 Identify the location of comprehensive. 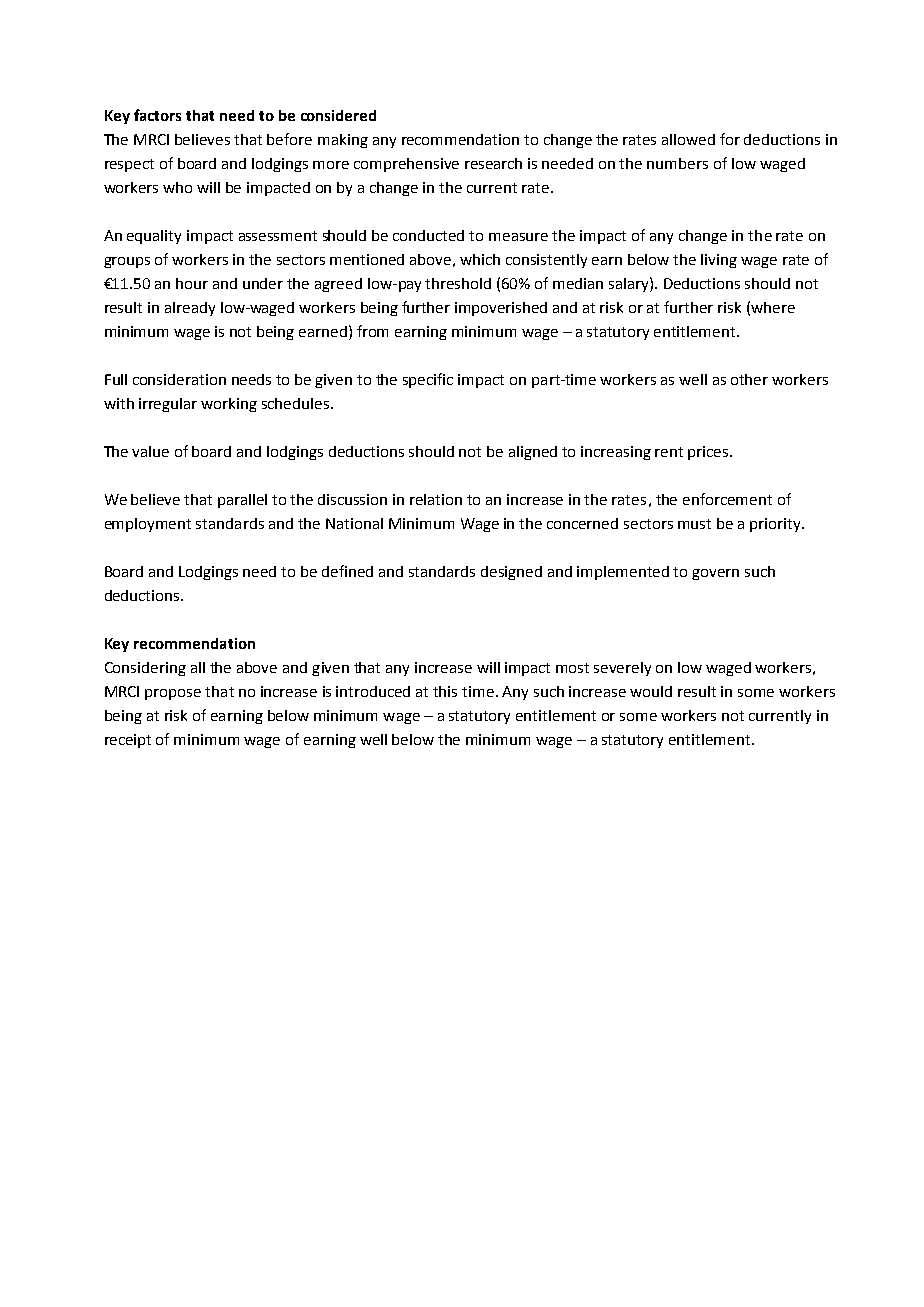
(406, 165).
